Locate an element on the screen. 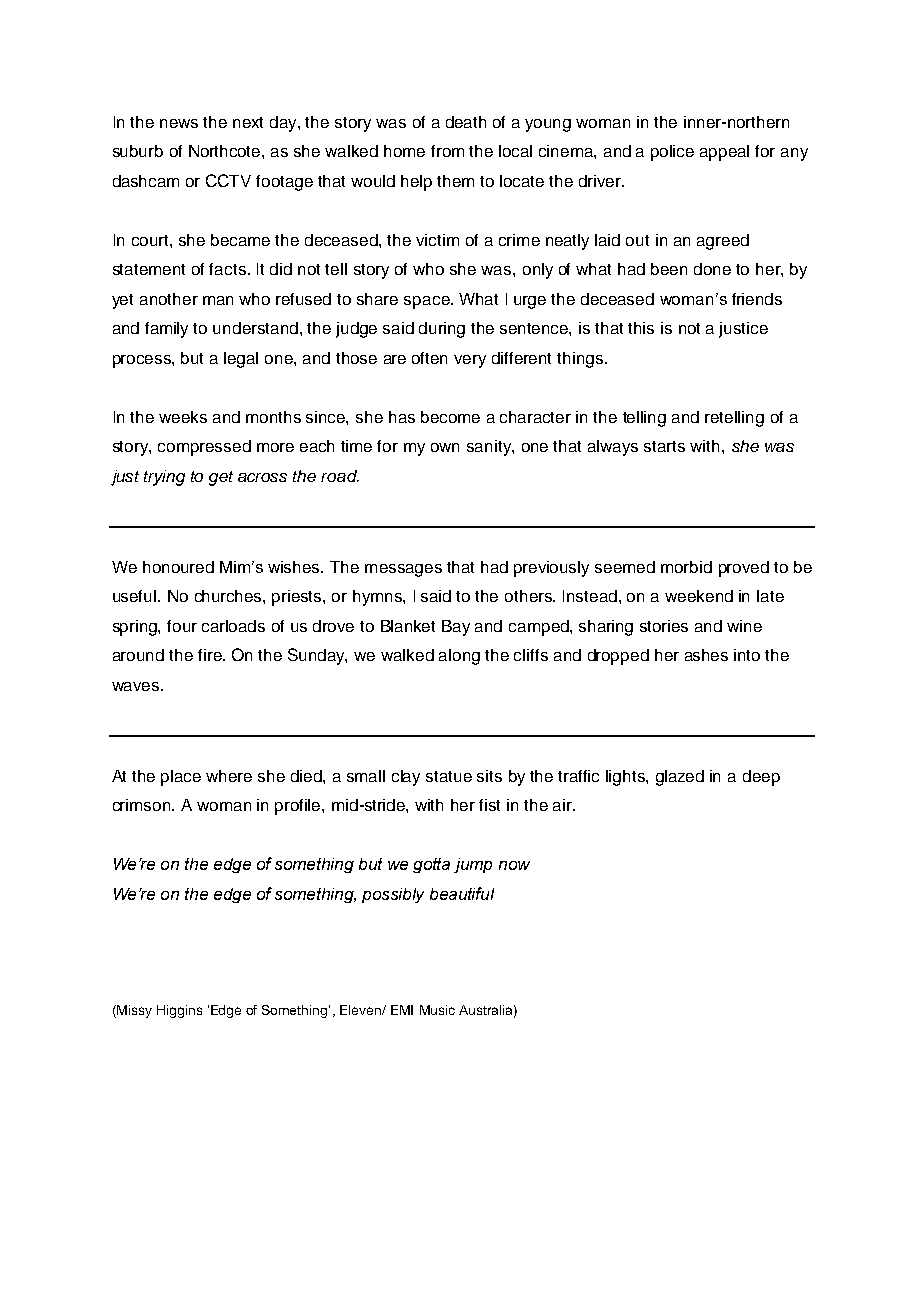 The height and width of the screenshot is (1308, 924). Higgins is located at coordinates (179, 1011).
